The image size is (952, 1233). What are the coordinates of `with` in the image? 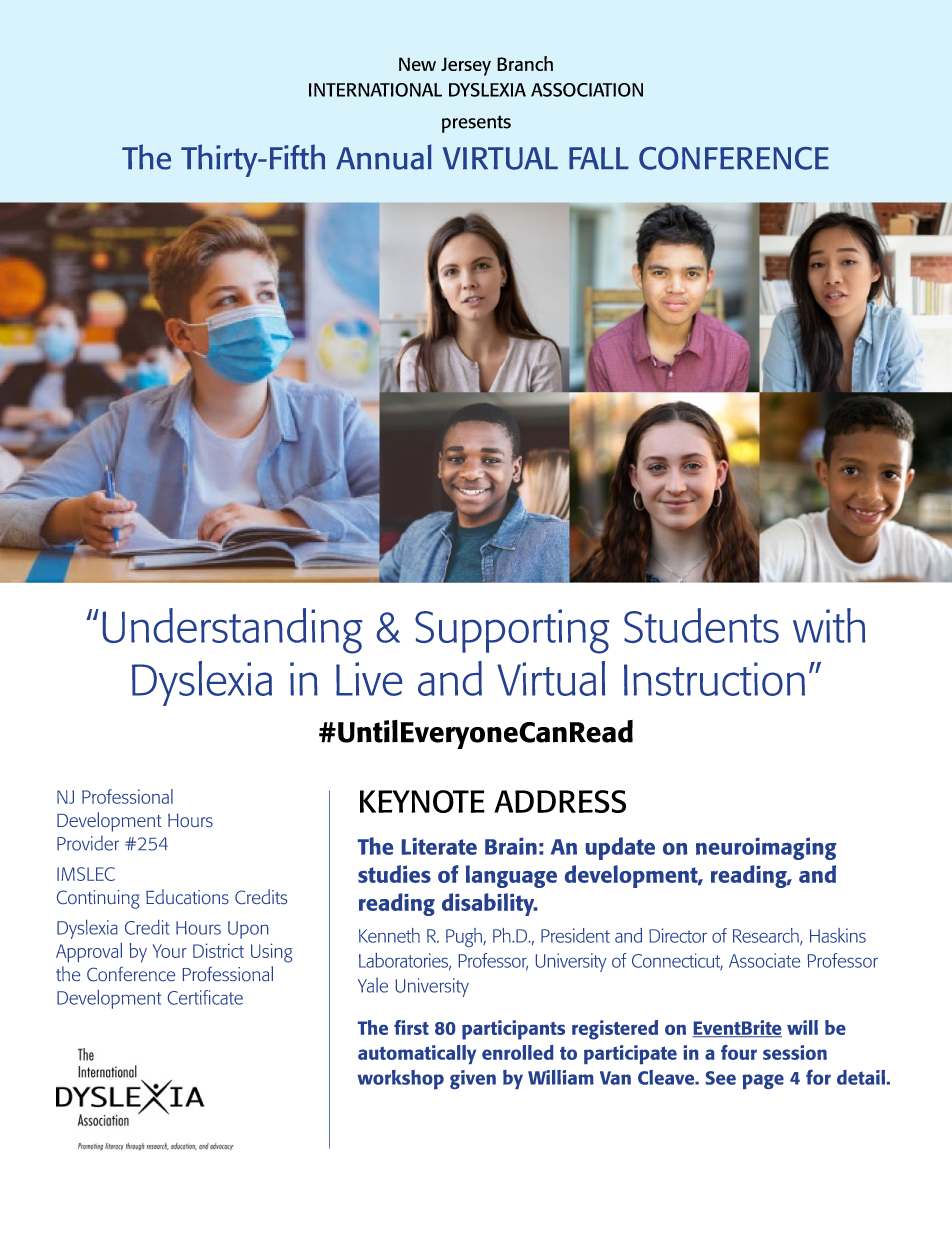 It's located at (829, 625).
